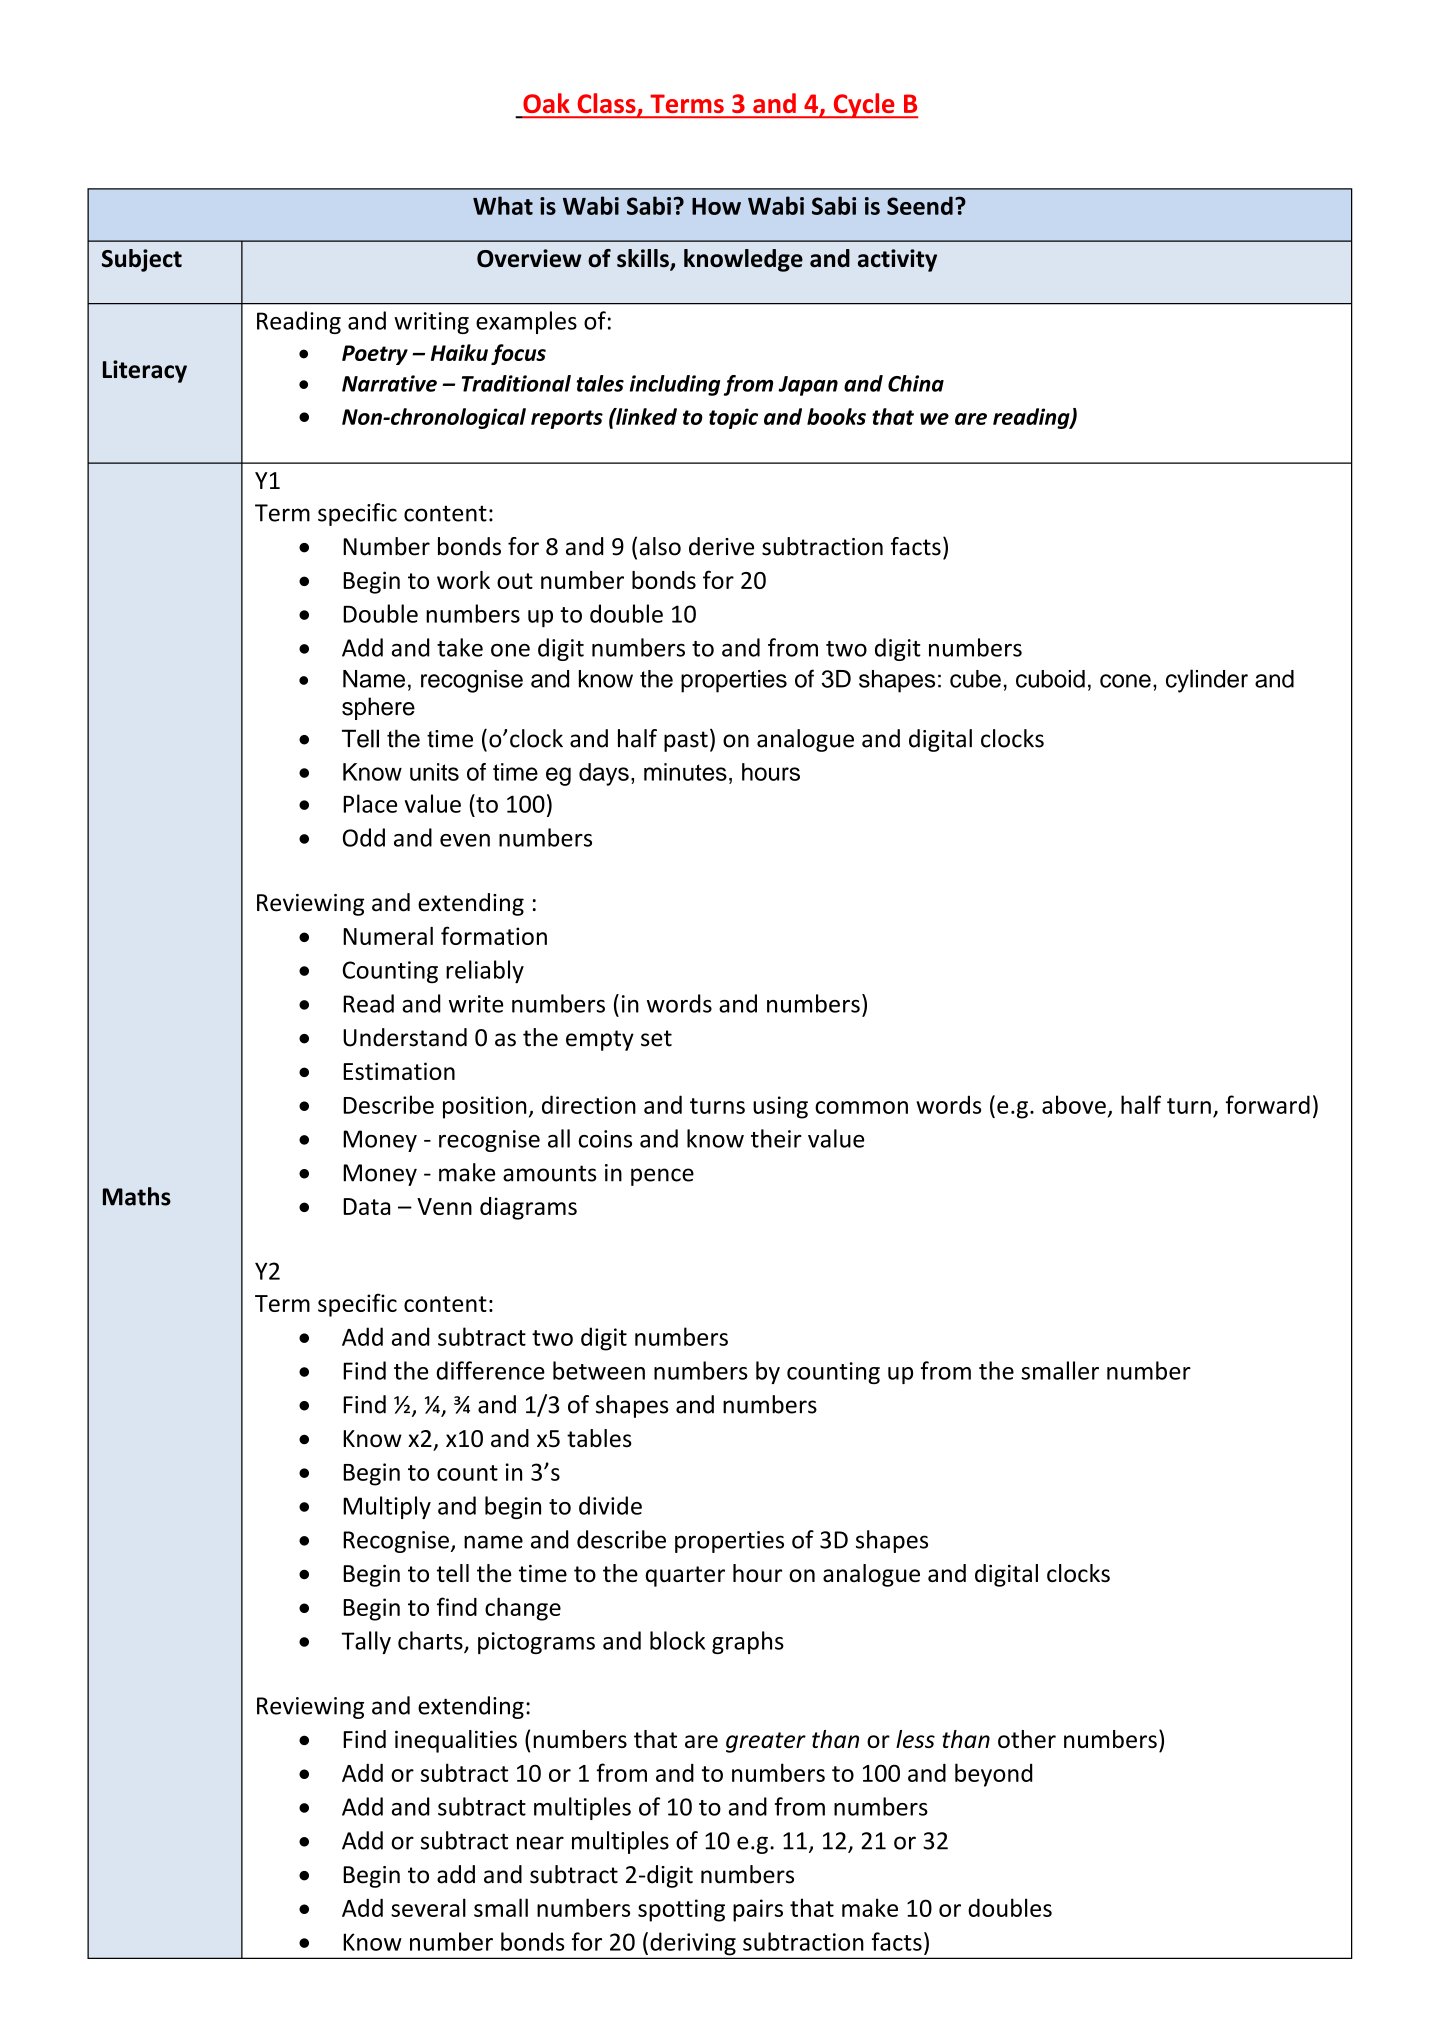 The width and height of the document is (1434, 2028). I want to click on activity, so click(897, 260).
